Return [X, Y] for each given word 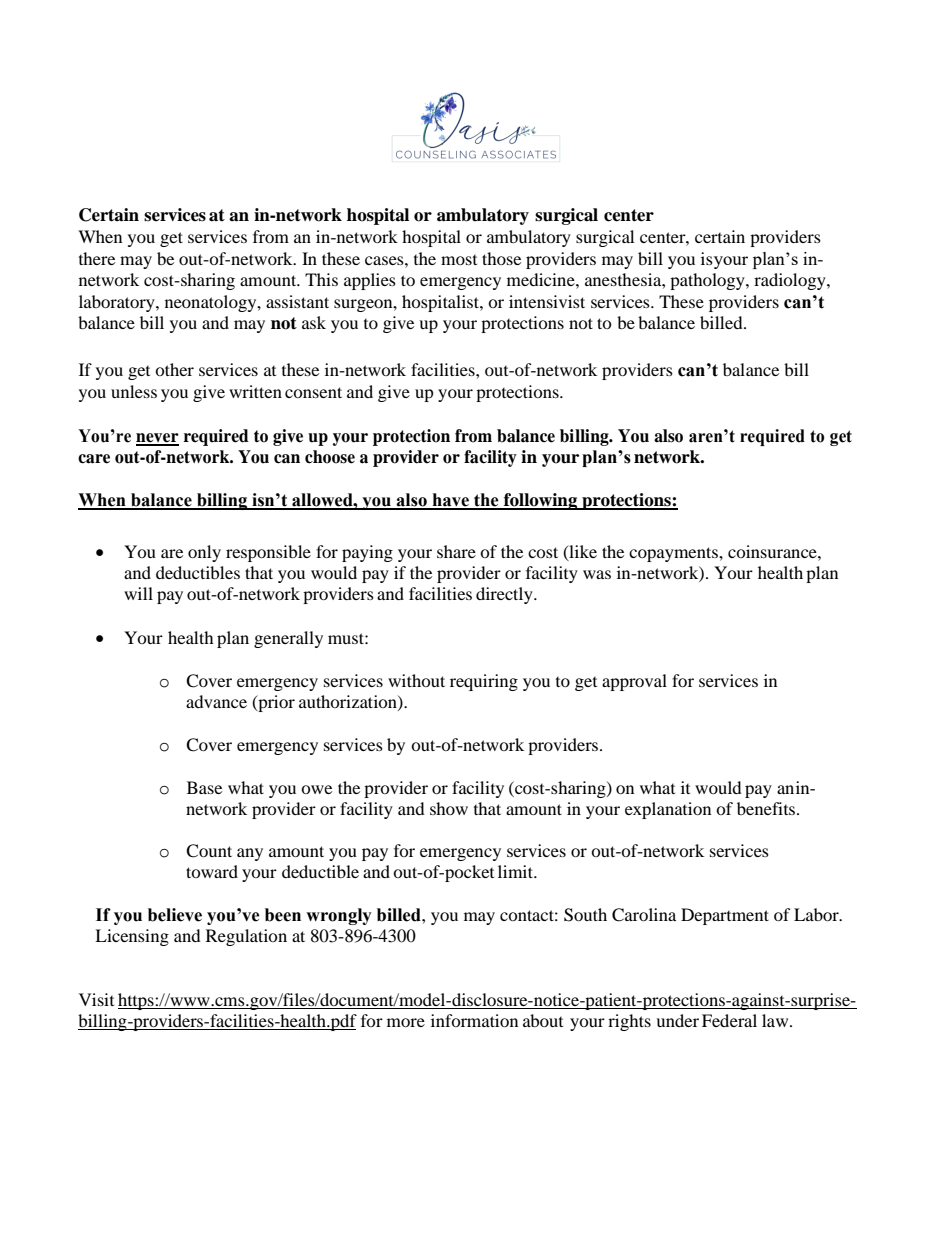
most [459, 260]
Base [204, 787]
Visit [96, 999]
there [97, 258]
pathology [708, 281]
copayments [674, 554]
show [449, 808]
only [204, 553]
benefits [767, 808]
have [450, 501]
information [474, 1020]
